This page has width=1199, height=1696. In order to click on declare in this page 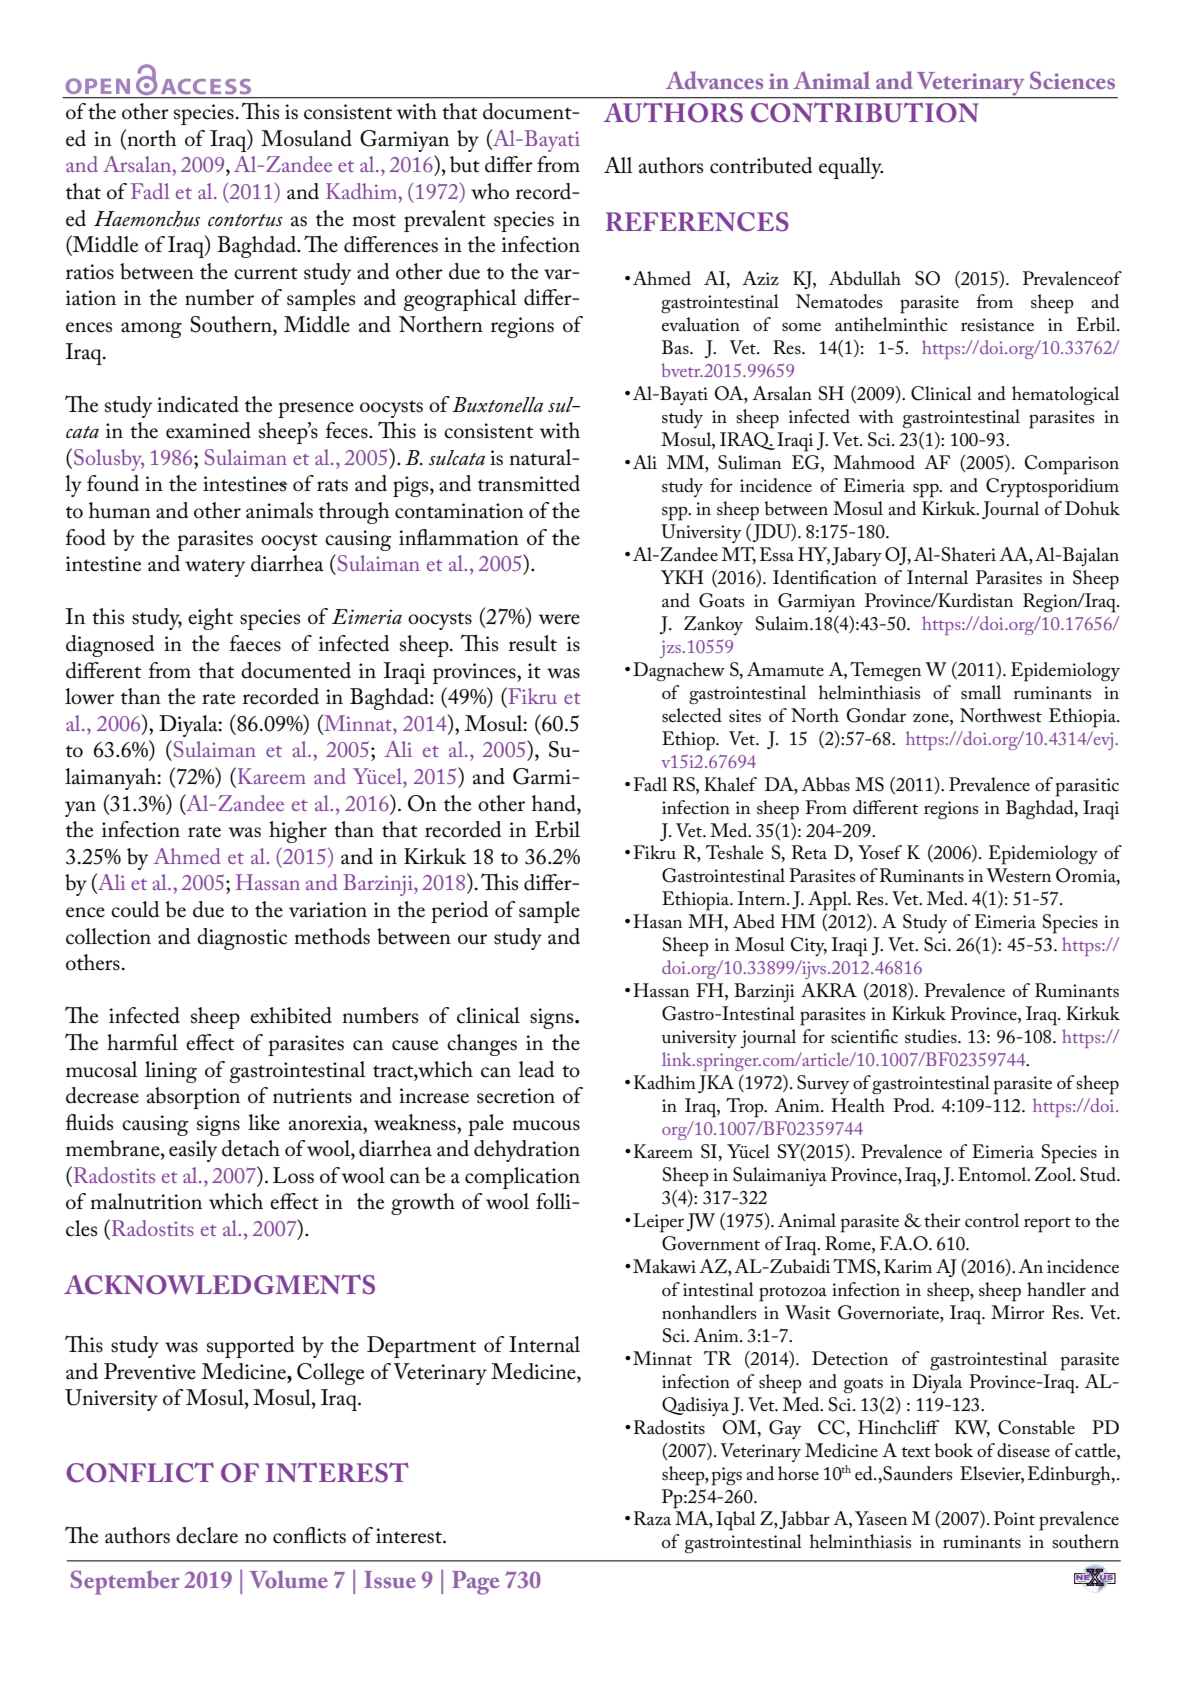, I will do `click(207, 1535)`.
